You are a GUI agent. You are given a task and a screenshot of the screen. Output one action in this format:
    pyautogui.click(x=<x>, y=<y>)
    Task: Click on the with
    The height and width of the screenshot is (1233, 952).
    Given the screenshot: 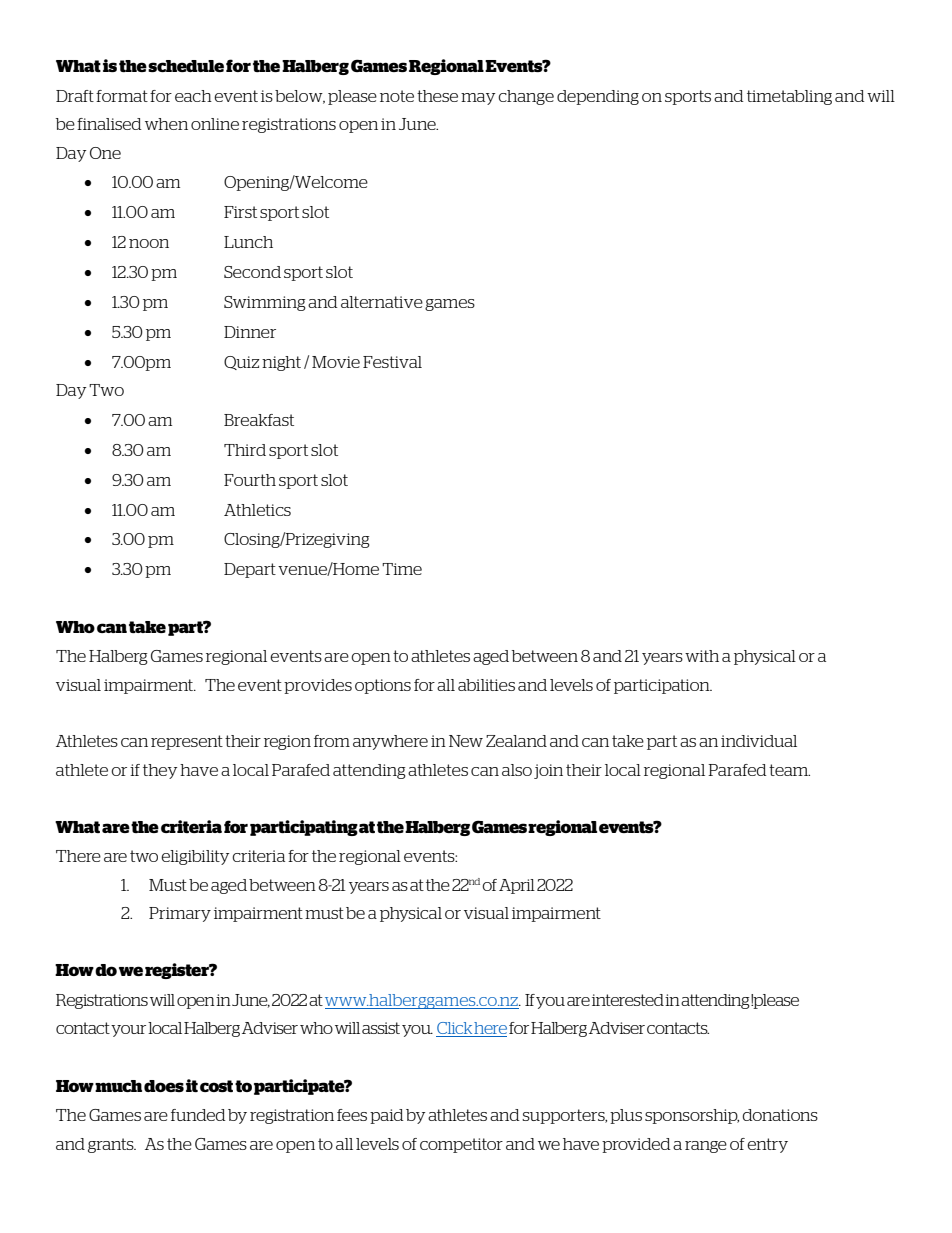 What is the action you would take?
    pyautogui.click(x=702, y=656)
